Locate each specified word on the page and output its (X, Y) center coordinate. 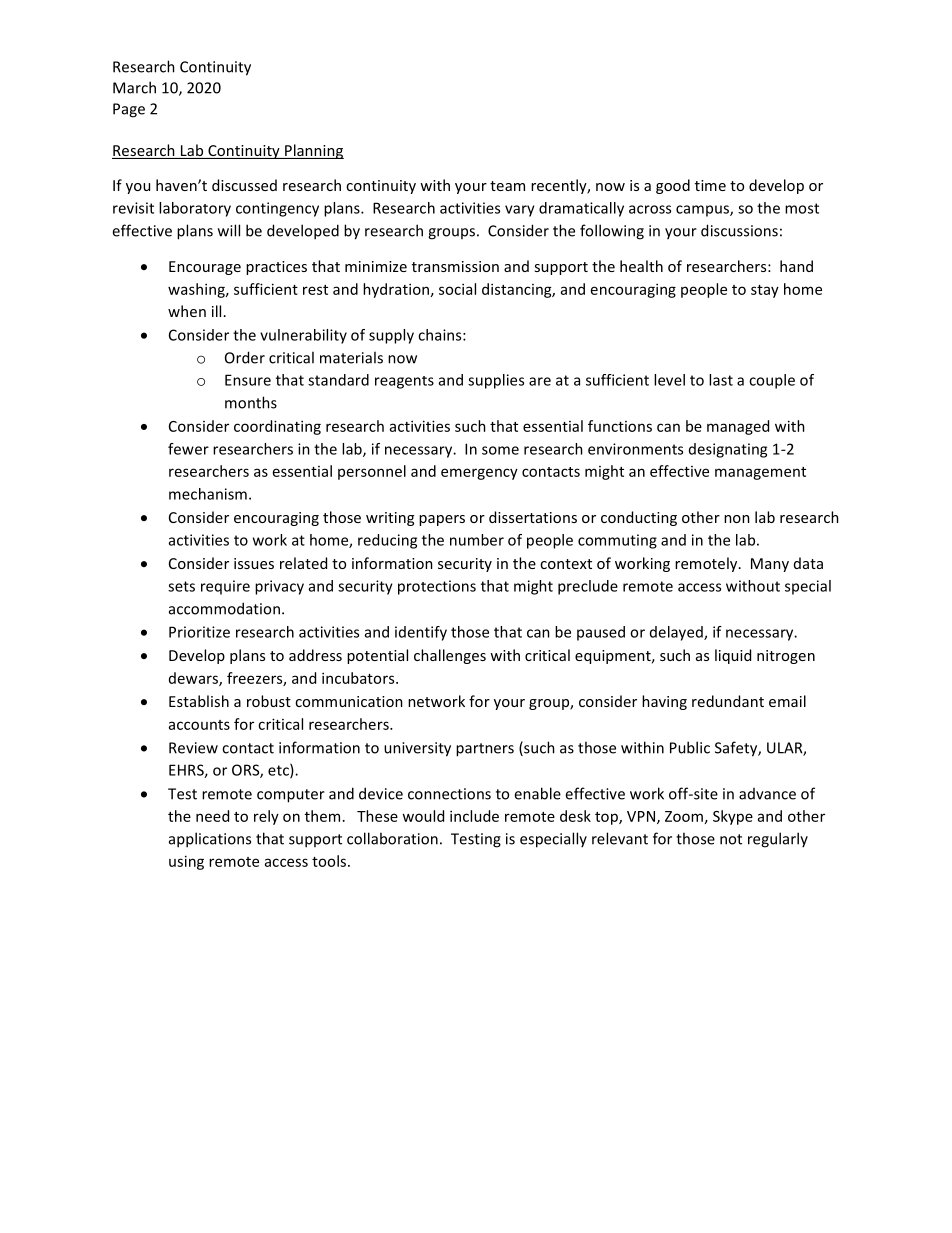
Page (129, 110)
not (731, 839)
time (710, 185)
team (507, 186)
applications (210, 840)
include (474, 816)
